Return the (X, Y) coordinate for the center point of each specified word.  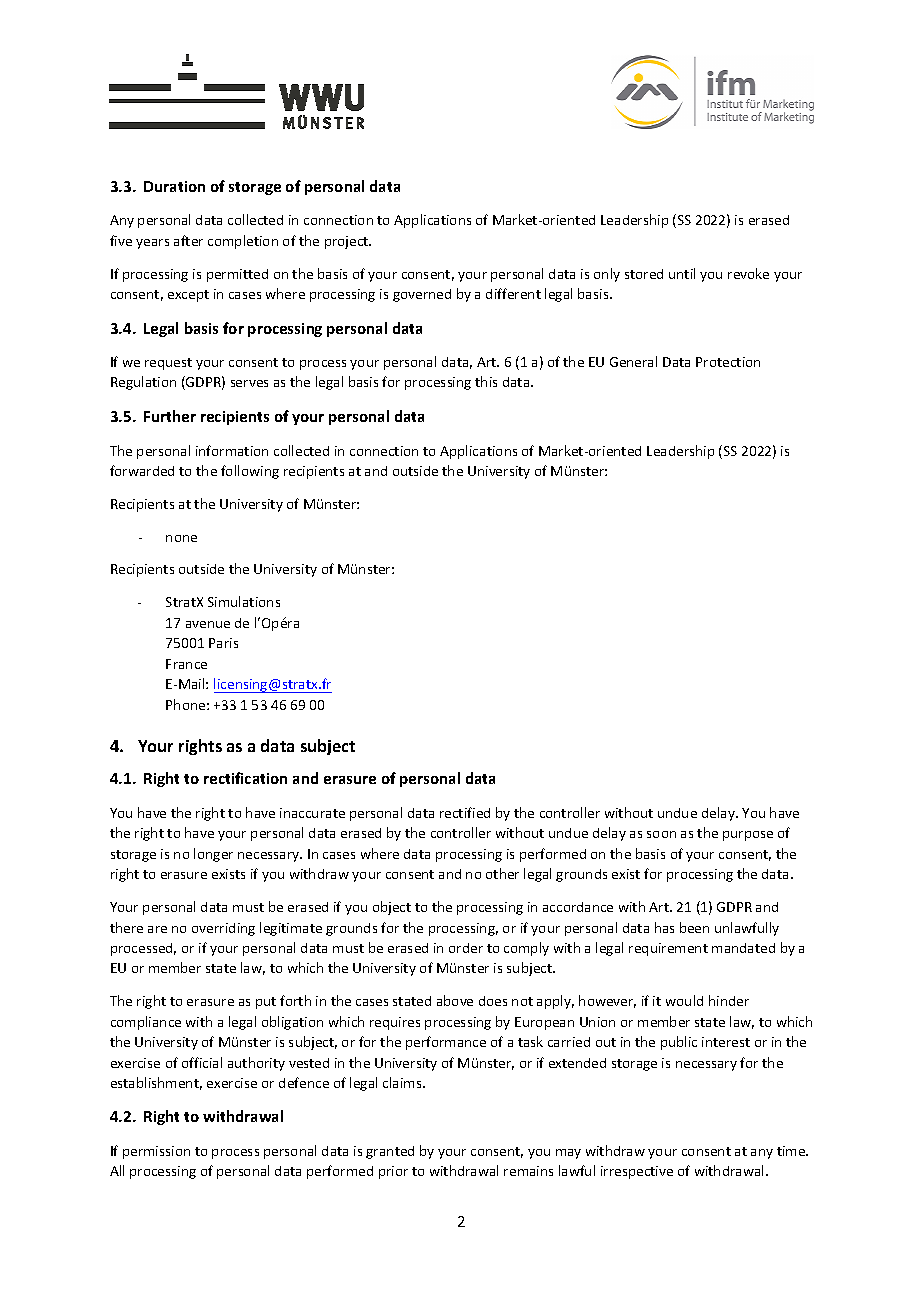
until (682, 273)
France (186, 664)
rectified (465, 812)
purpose (748, 836)
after (188, 240)
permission (156, 1152)
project (348, 242)
